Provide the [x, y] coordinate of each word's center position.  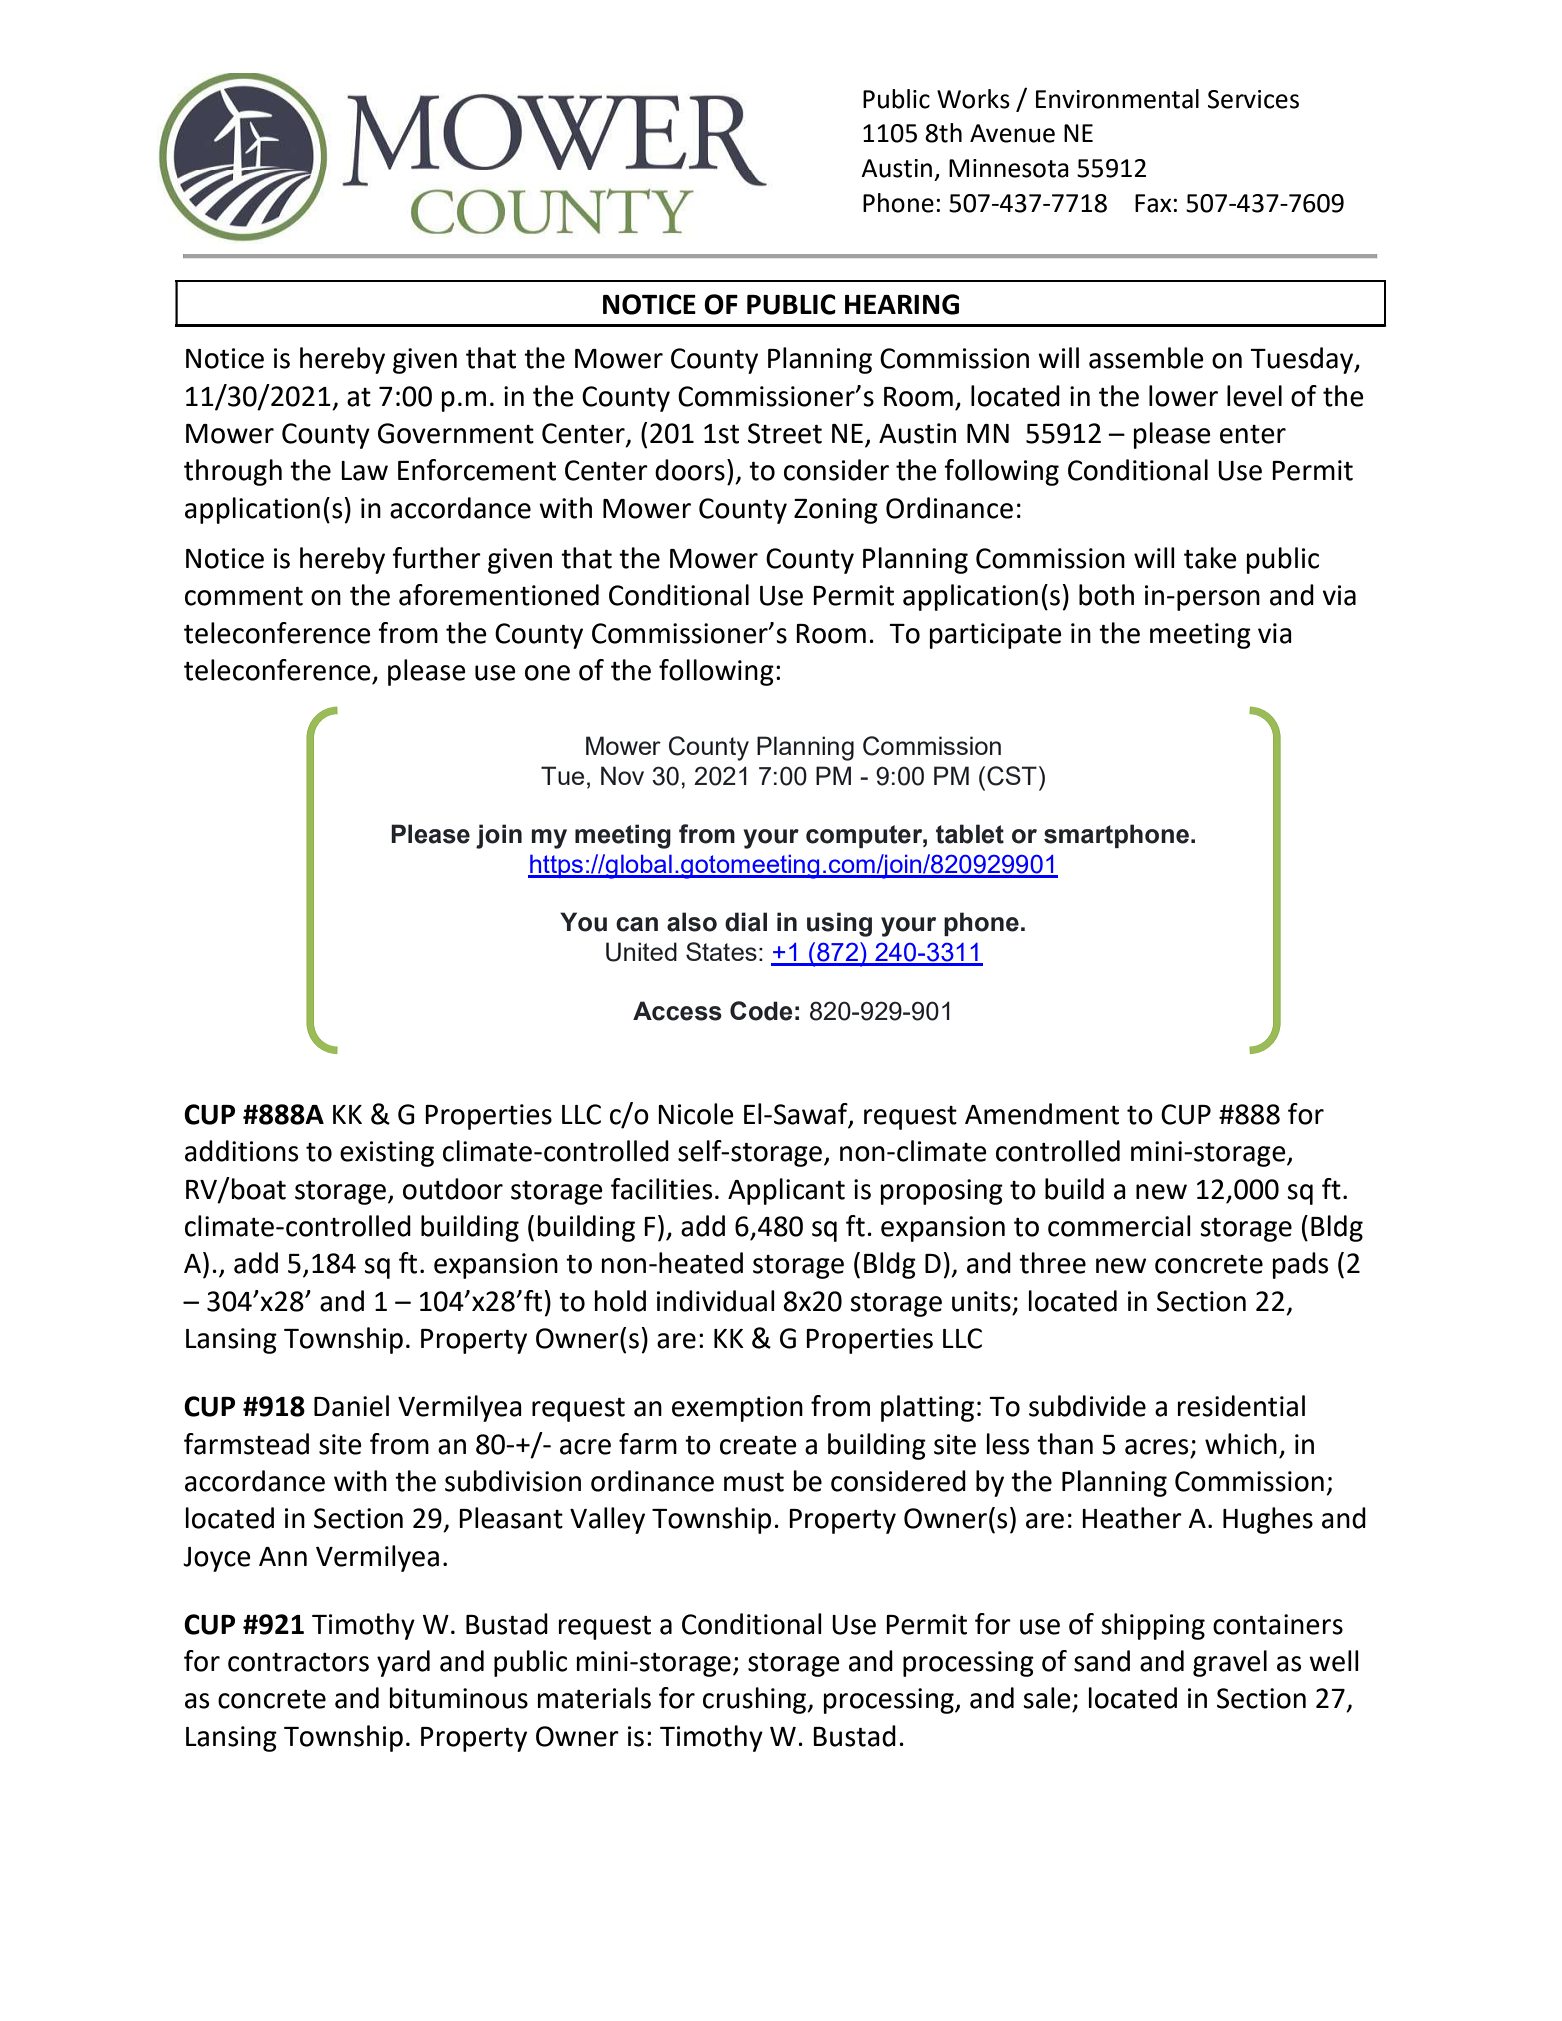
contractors [298, 1662]
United [641, 952]
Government [456, 433]
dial [746, 922]
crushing [756, 1700]
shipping [1153, 1626]
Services [1253, 99]
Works [973, 99]
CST [1012, 776]
